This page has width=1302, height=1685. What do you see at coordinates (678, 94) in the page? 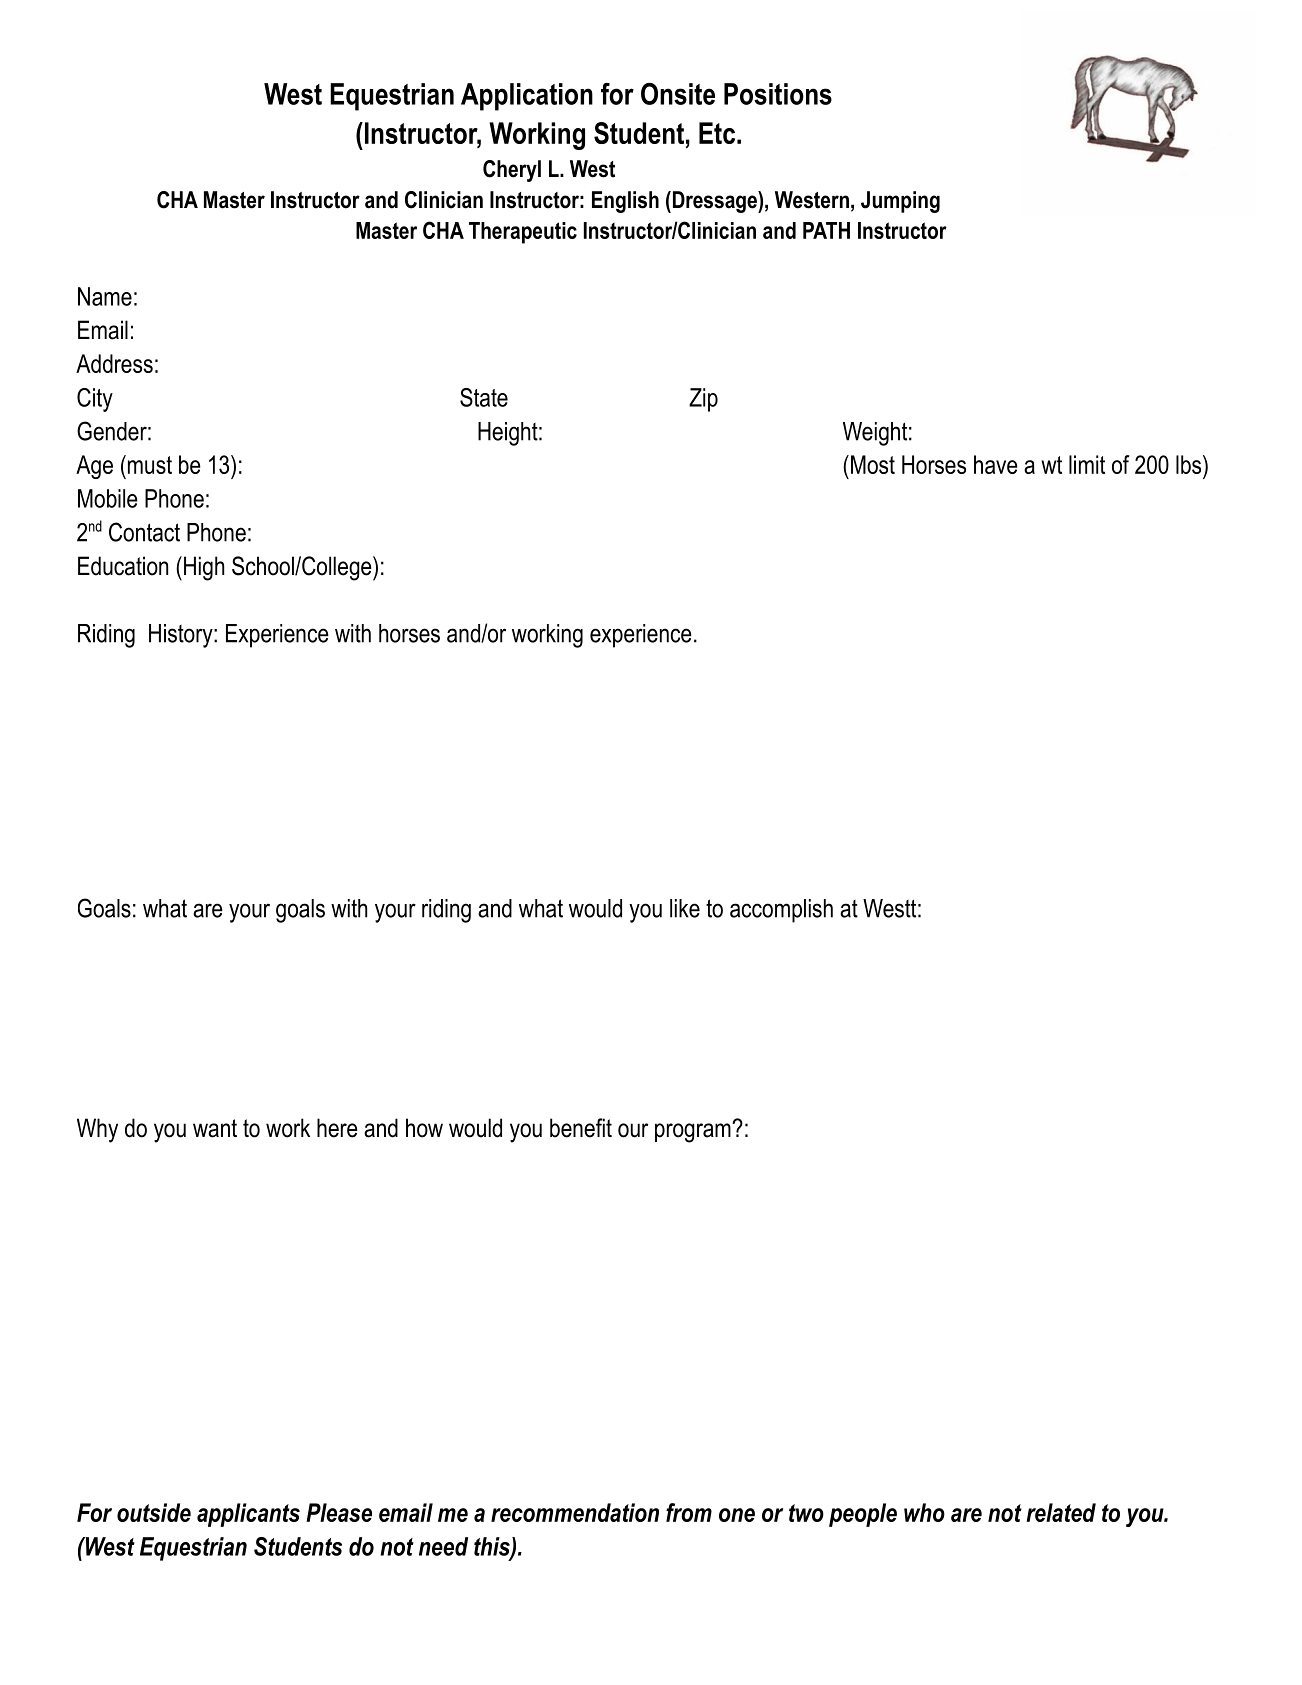
I see `Onsite` at bounding box center [678, 94].
